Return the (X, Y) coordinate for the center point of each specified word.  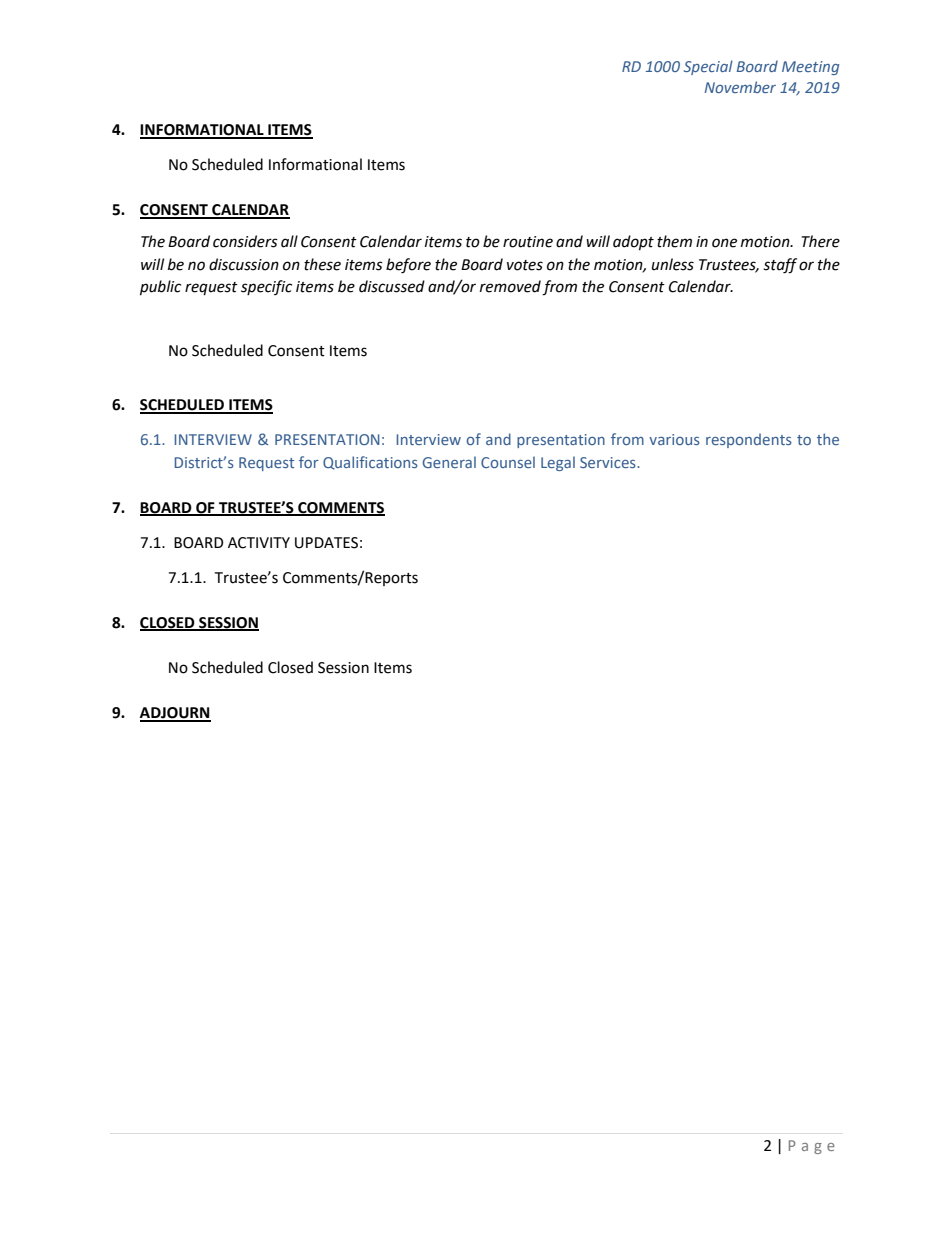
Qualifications (370, 463)
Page (812, 1147)
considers (245, 241)
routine (528, 242)
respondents (749, 440)
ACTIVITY (259, 543)
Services (609, 462)
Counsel (508, 462)
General (449, 462)
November (740, 87)
